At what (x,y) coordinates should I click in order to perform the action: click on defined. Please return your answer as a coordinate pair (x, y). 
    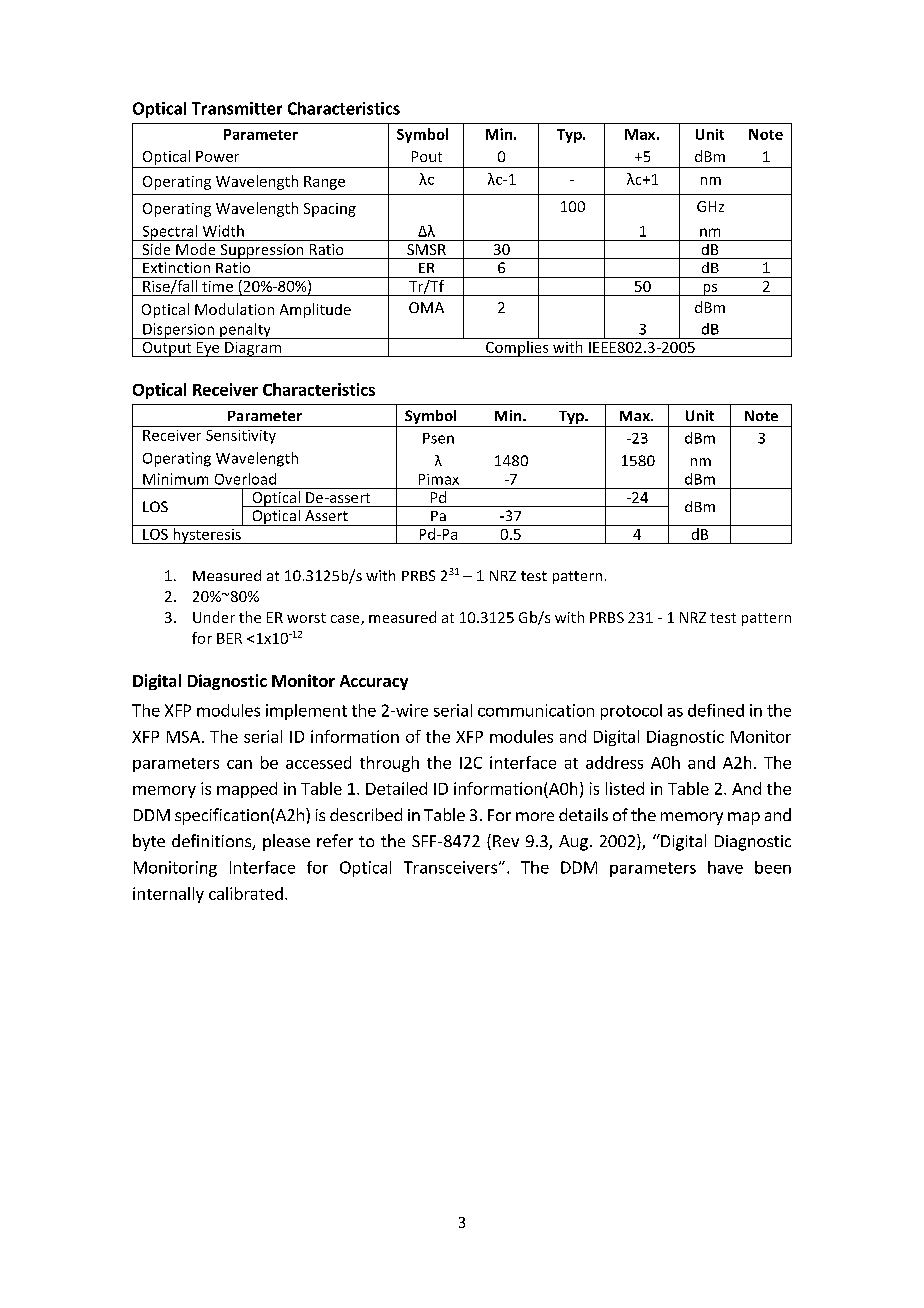
    Looking at the image, I should click on (716, 710).
